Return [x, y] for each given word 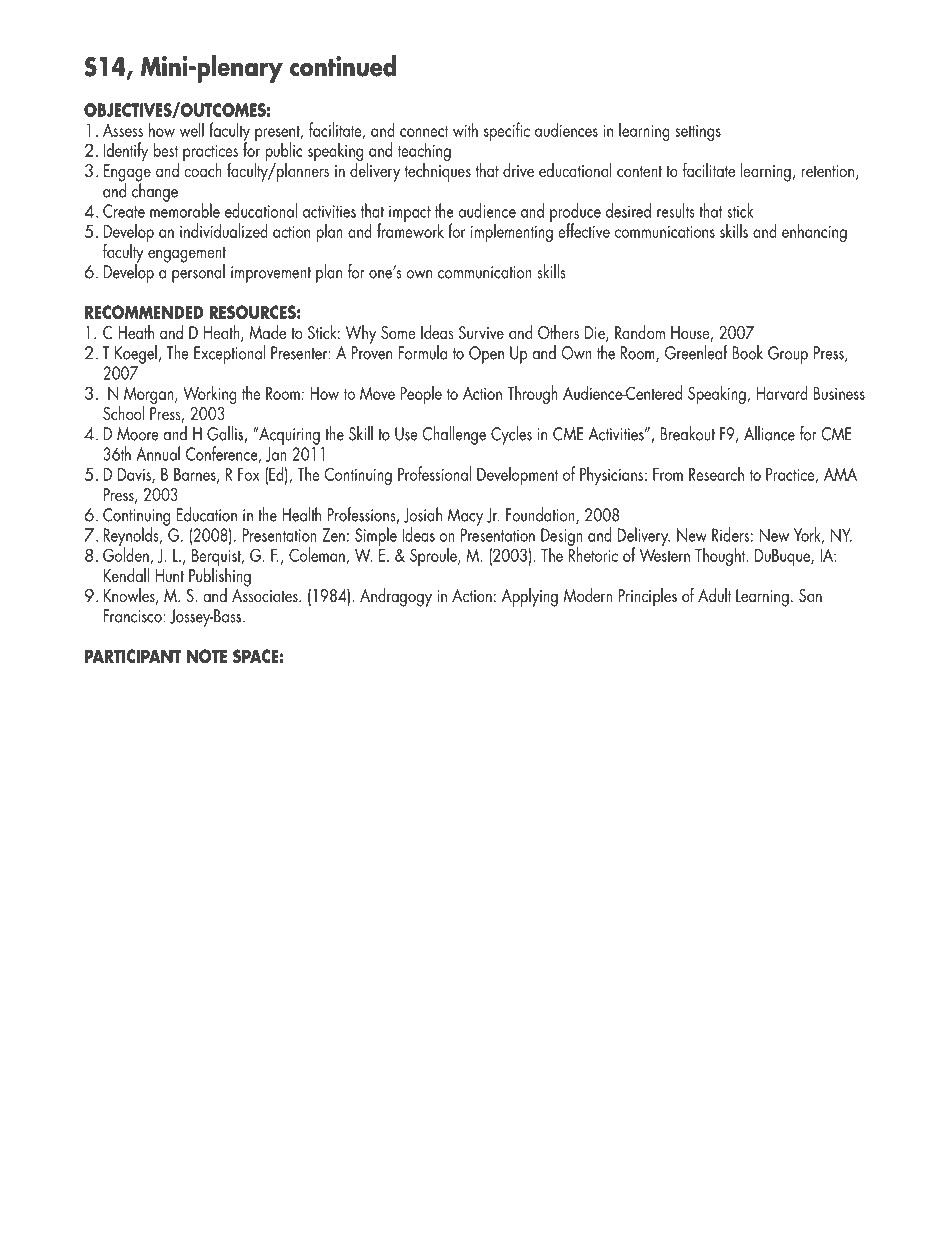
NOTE [207, 656]
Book [748, 352]
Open [486, 355]
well [192, 129]
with [465, 129]
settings [698, 133]
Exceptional [229, 354]
